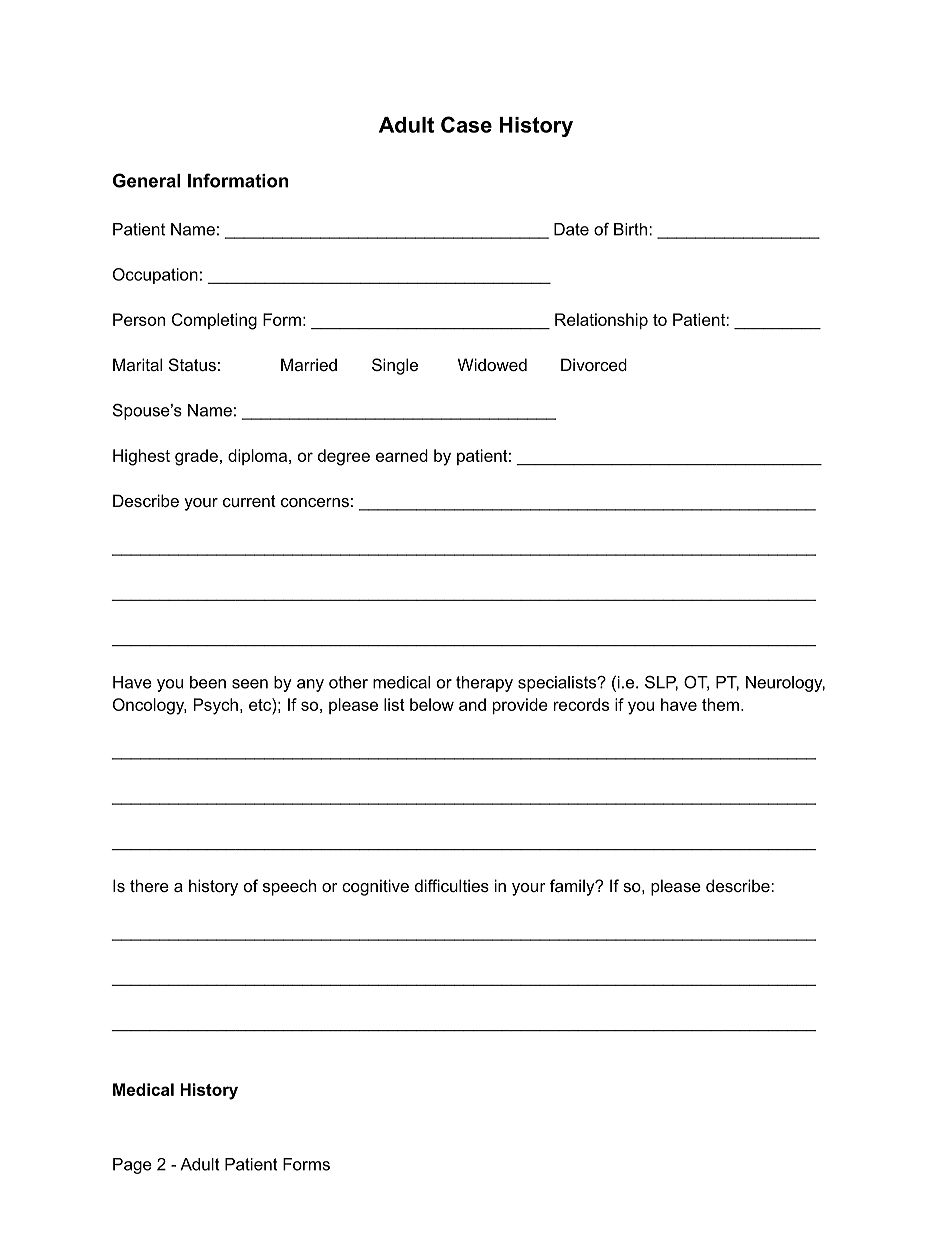 This page has width=952, height=1233. Describe the element at coordinates (632, 229) in the page. I see `Birth` at that location.
